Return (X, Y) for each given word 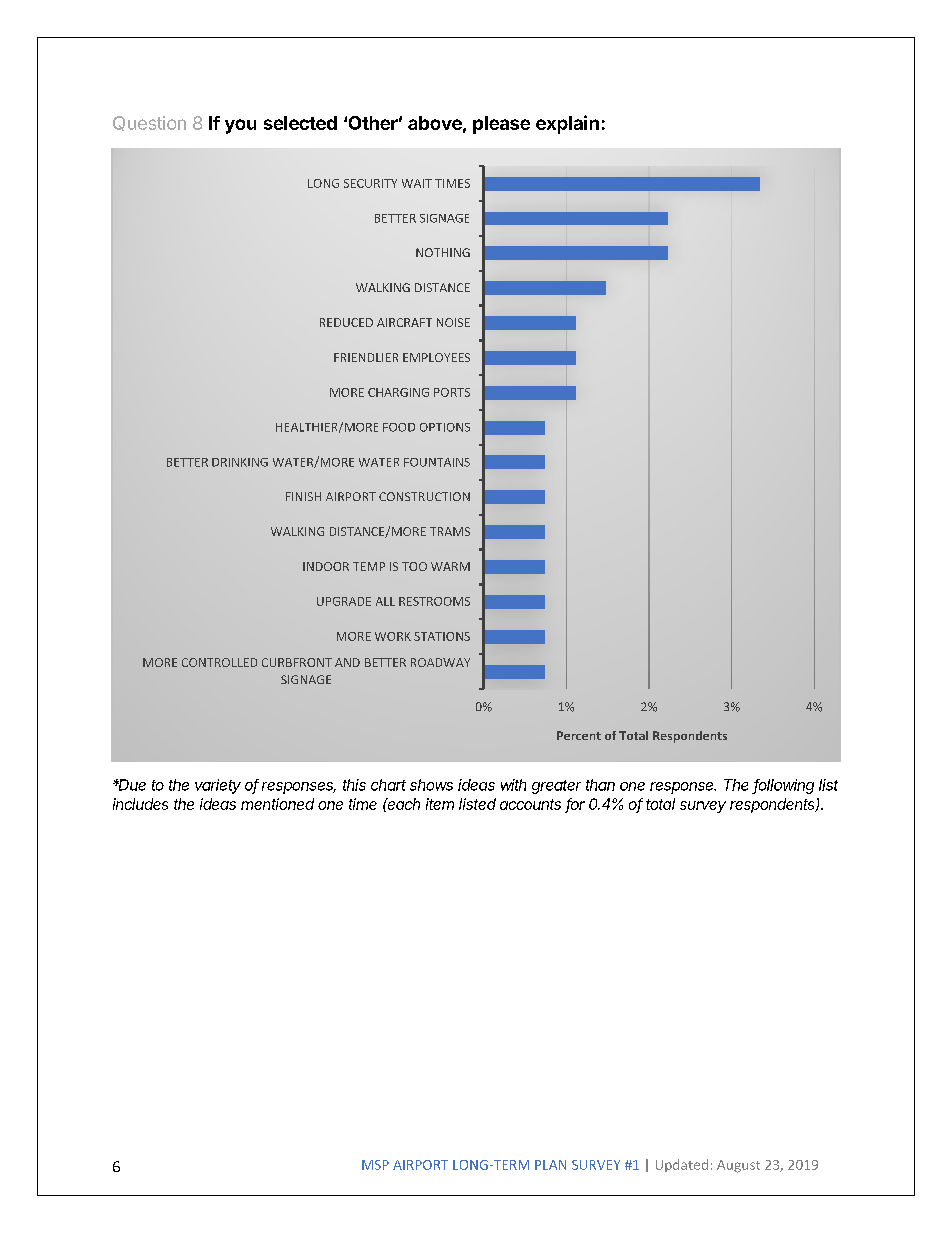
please (501, 125)
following (783, 786)
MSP (375, 1165)
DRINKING (240, 462)
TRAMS (450, 531)
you (240, 126)
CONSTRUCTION (424, 496)
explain (567, 124)
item (440, 804)
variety (218, 786)
